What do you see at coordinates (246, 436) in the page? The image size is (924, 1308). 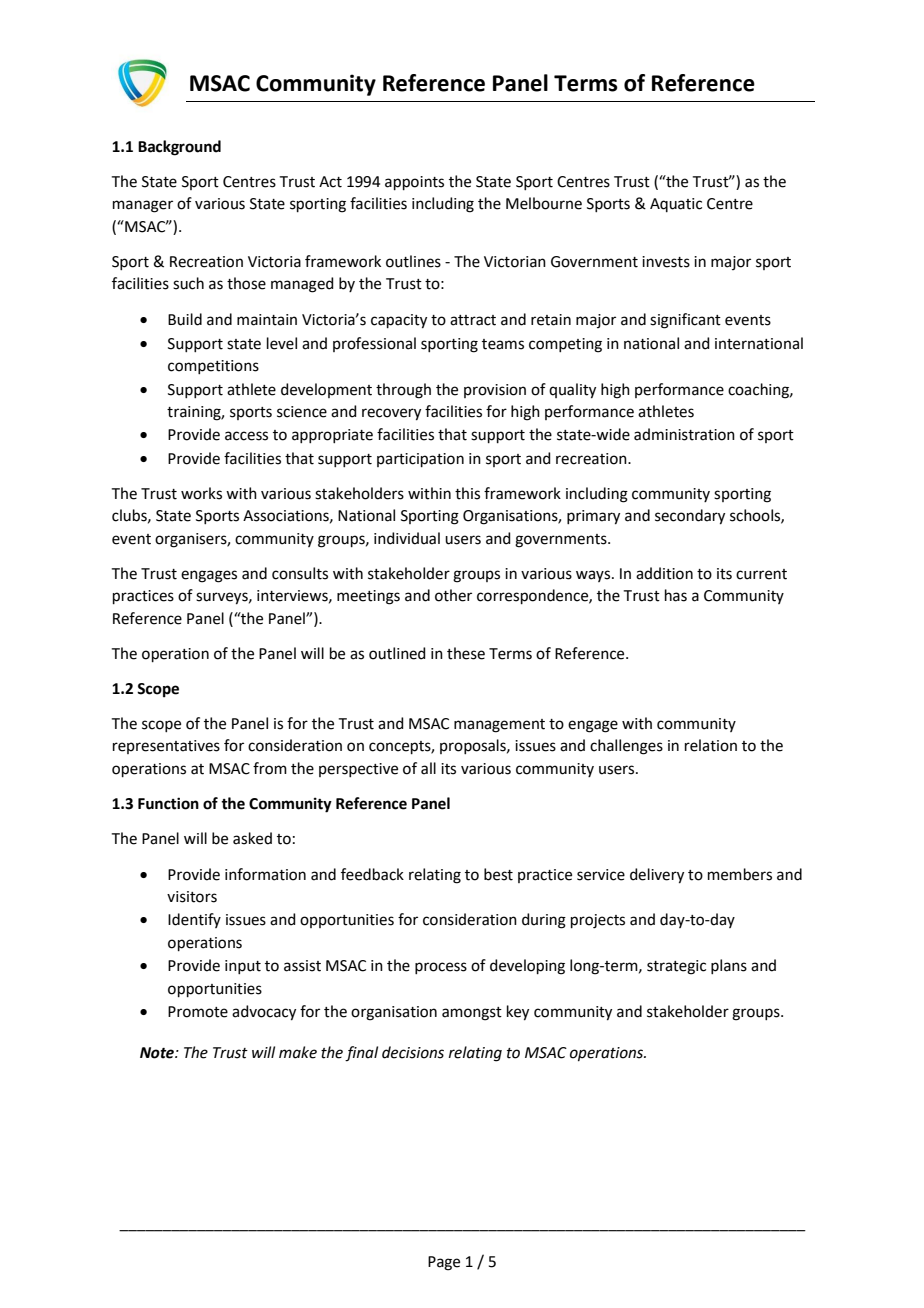 I see `access` at bounding box center [246, 436].
